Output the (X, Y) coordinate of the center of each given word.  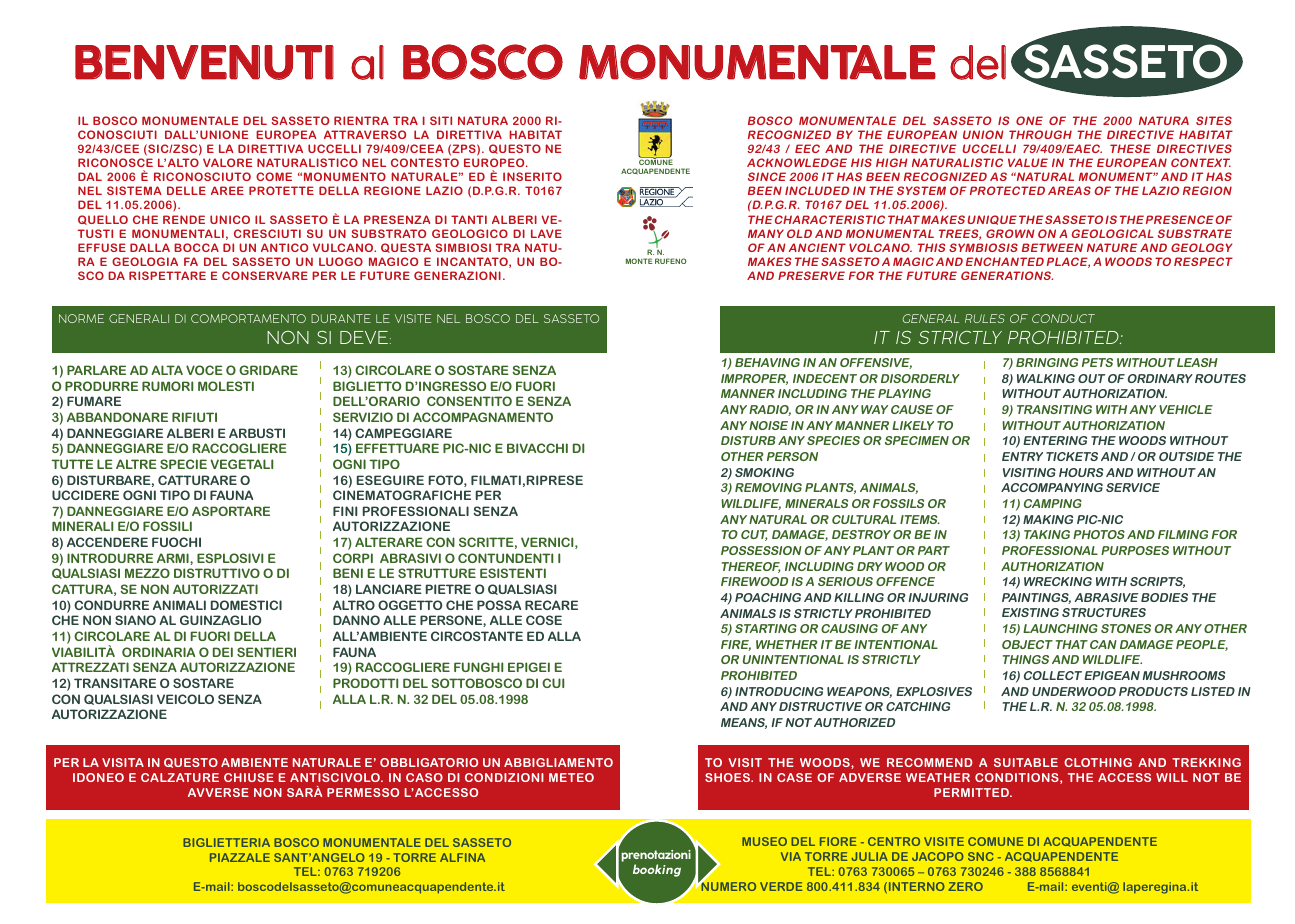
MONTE (639, 261)
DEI (223, 652)
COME (274, 176)
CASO (424, 777)
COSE (544, 620)
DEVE (364, 337)
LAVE (546, 233)
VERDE (781, 886)
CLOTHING (1098, 762)
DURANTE (341, 318)
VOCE (204, 370)
